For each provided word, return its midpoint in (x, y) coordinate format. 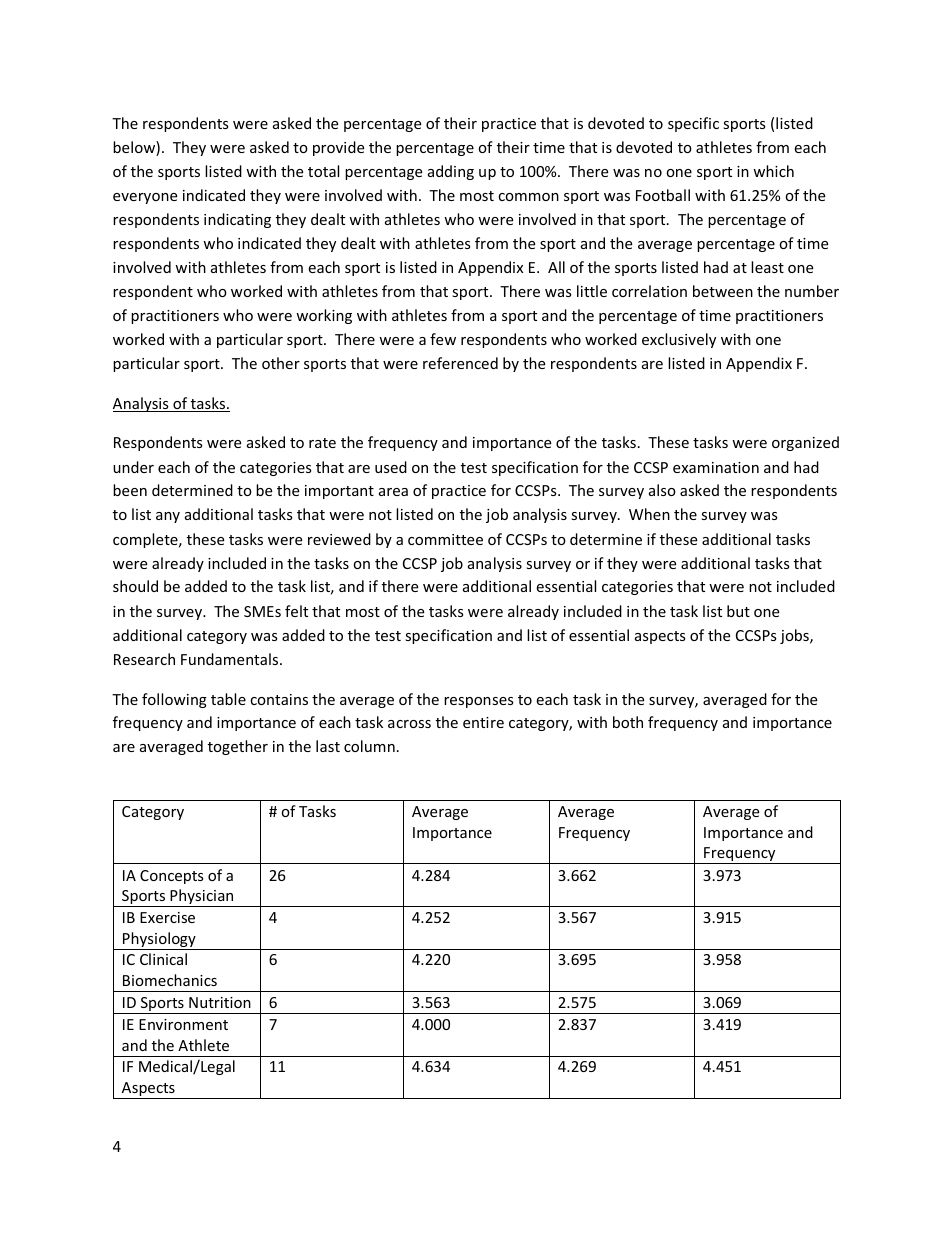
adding (451, 172)
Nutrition (220, 1002)
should (135, 586)
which (773, 171)
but (738, 611)
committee (445, 539)
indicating (237, 220)
